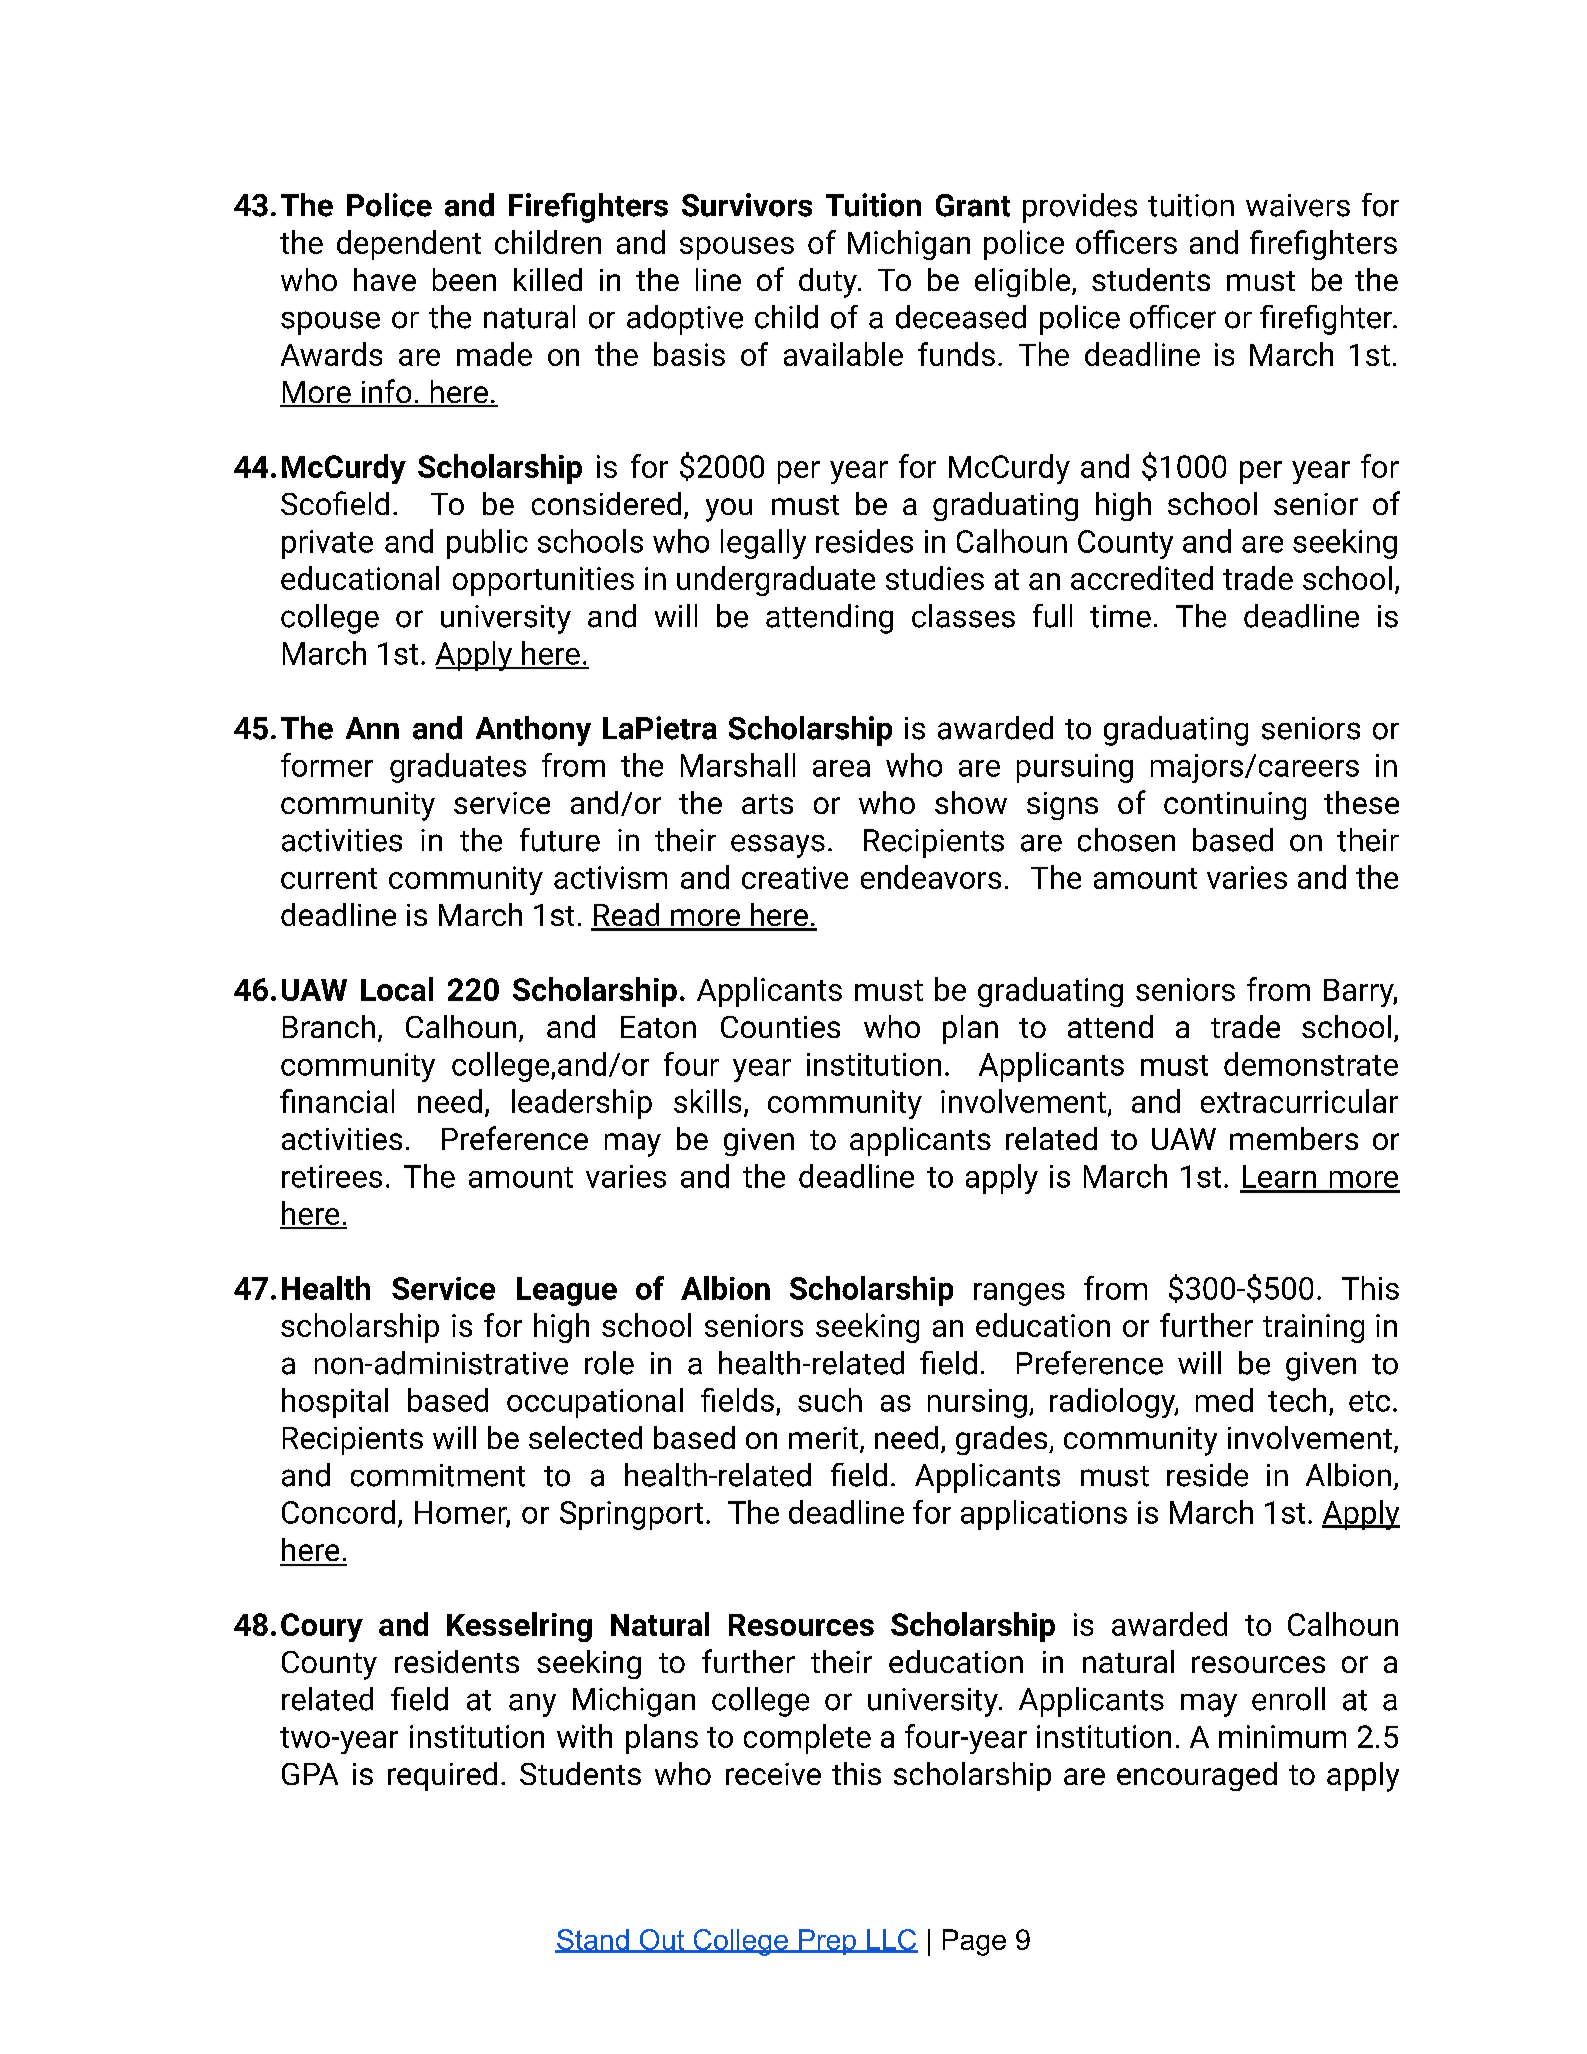 The height and width of the image is (2054, 1587). What do you see at coordinates (776, 581) in the image?
I see `undergraduate` at bounding box center [776, 581].
